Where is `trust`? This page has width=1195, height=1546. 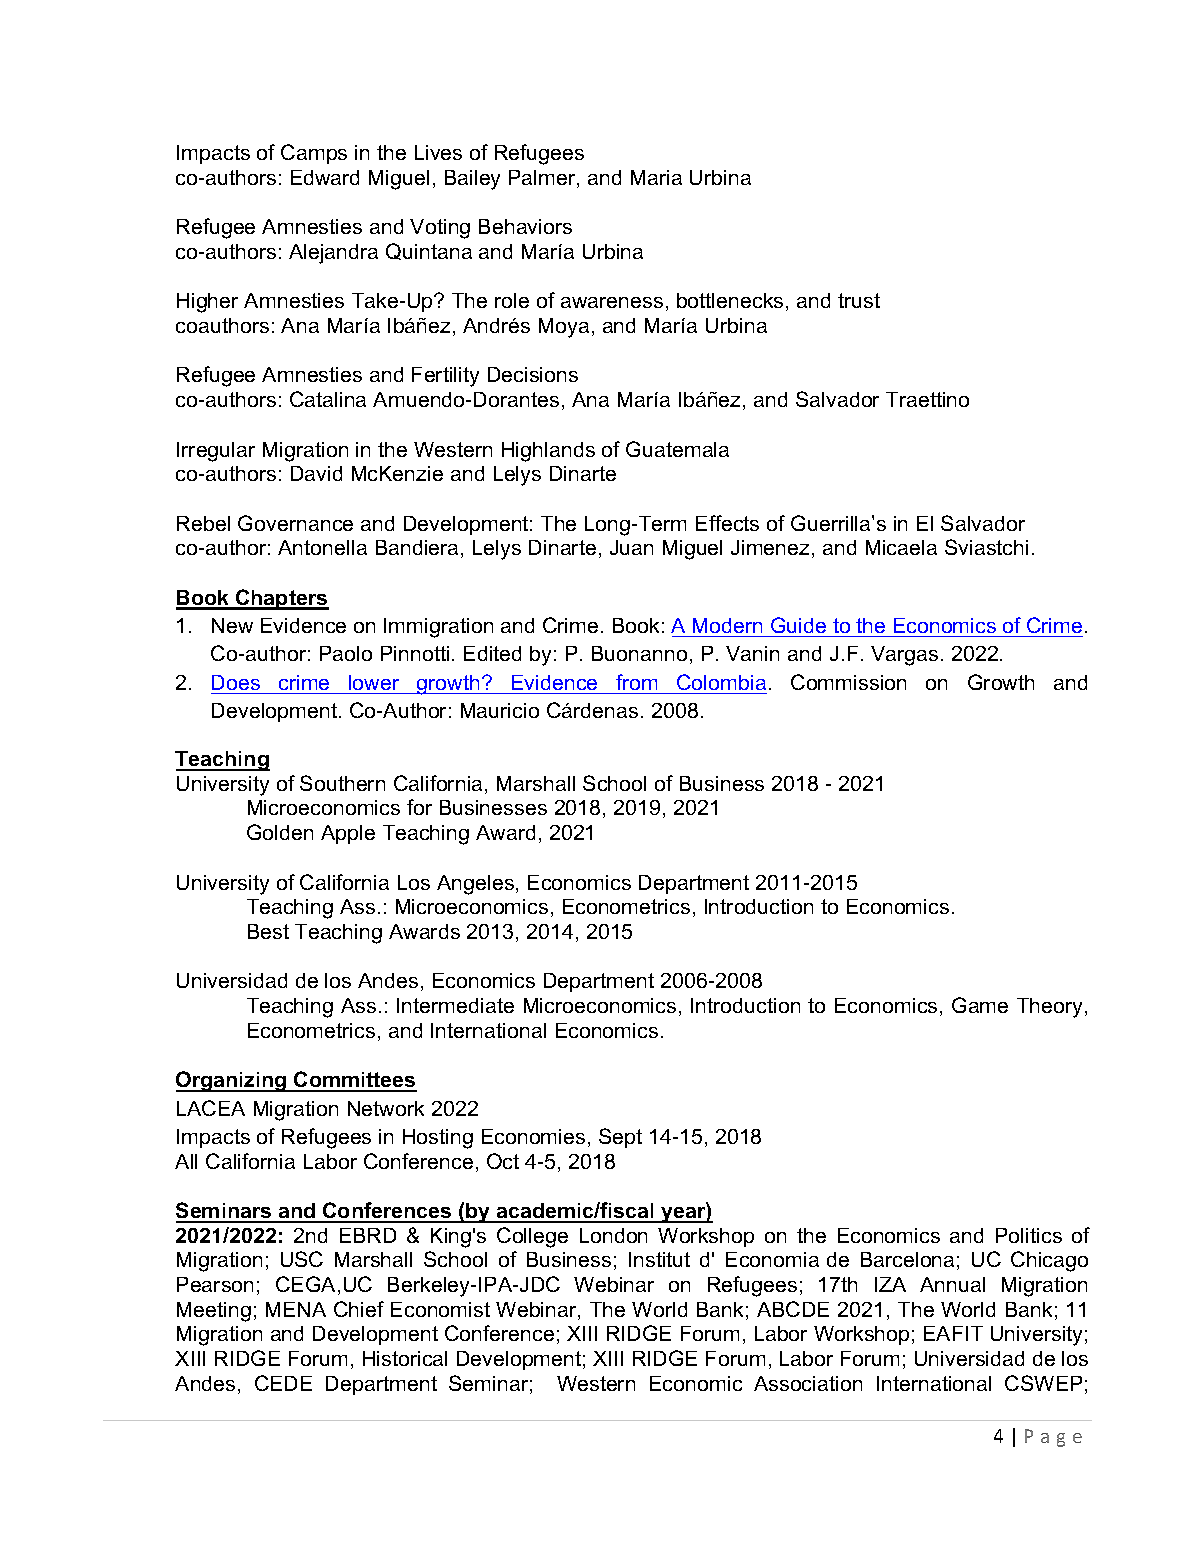 trust is located at coordinates (859, 300).
